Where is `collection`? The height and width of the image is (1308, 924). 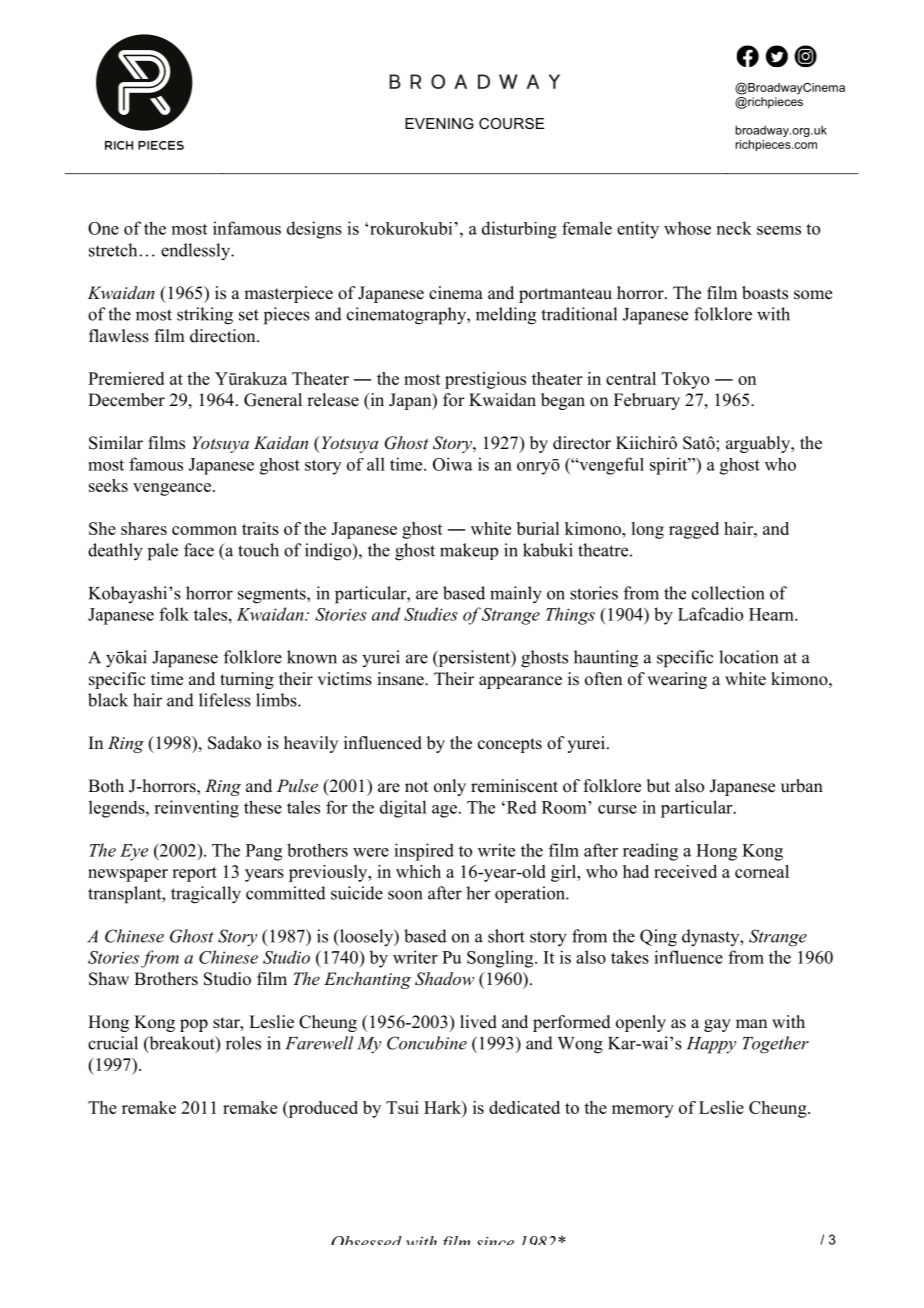 collection is located at coordinates (728, 593).
